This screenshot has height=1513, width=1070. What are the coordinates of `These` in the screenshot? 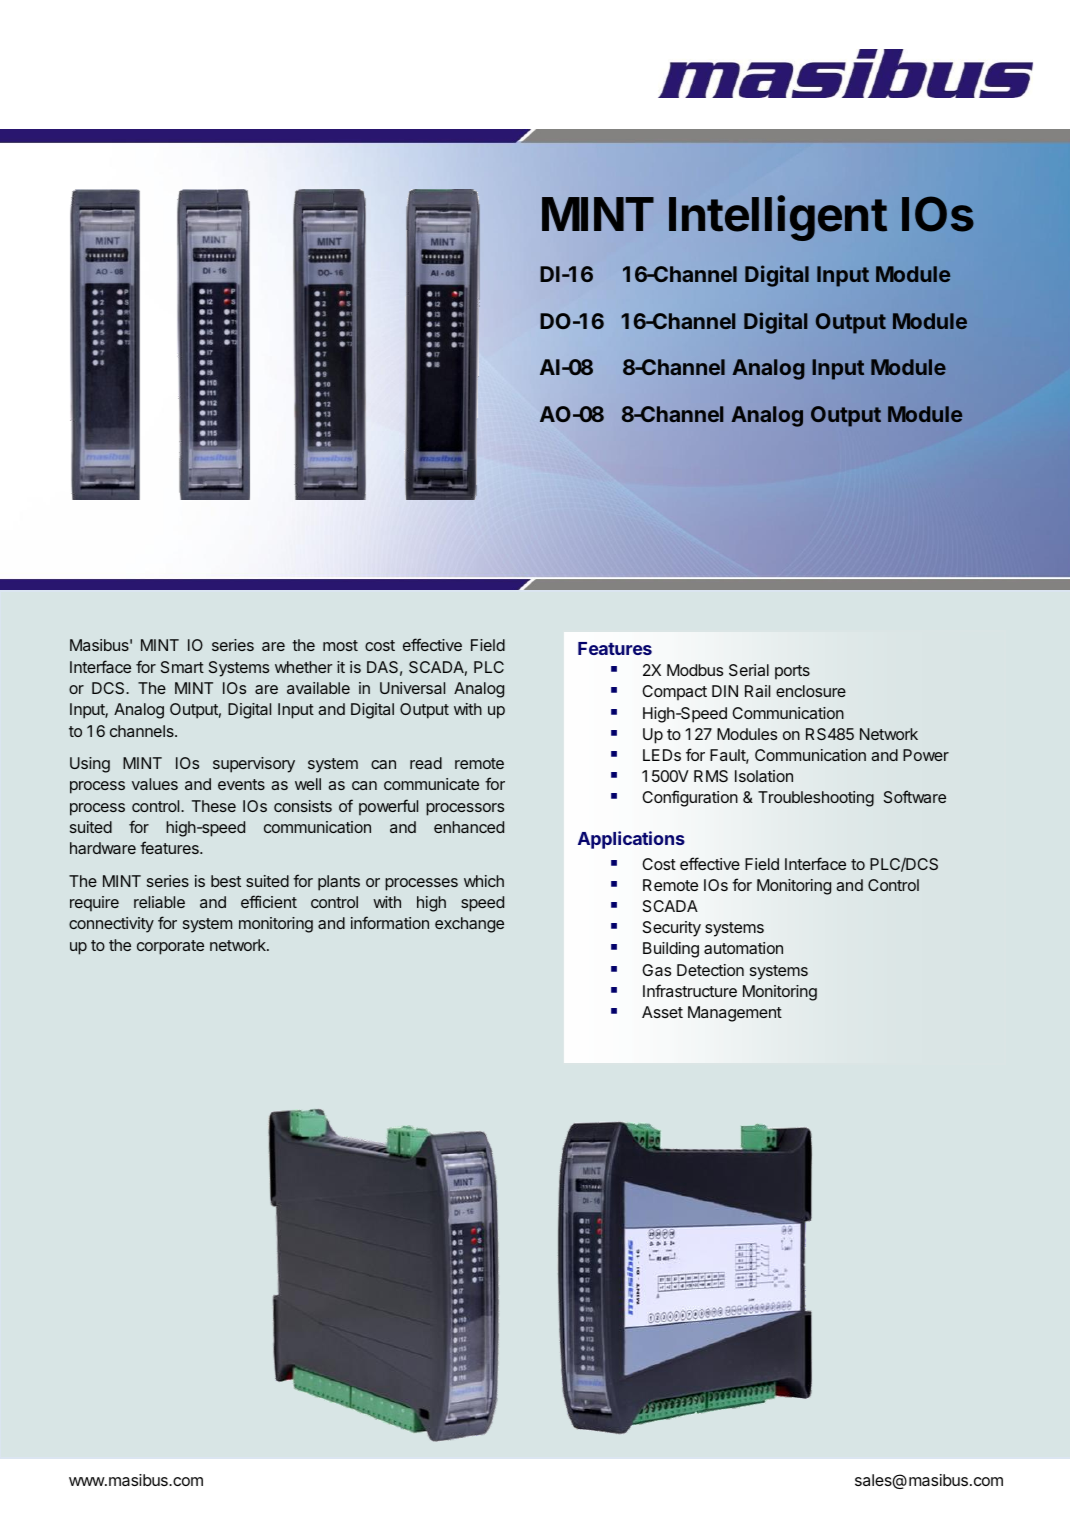 It's located at (214, 806).
